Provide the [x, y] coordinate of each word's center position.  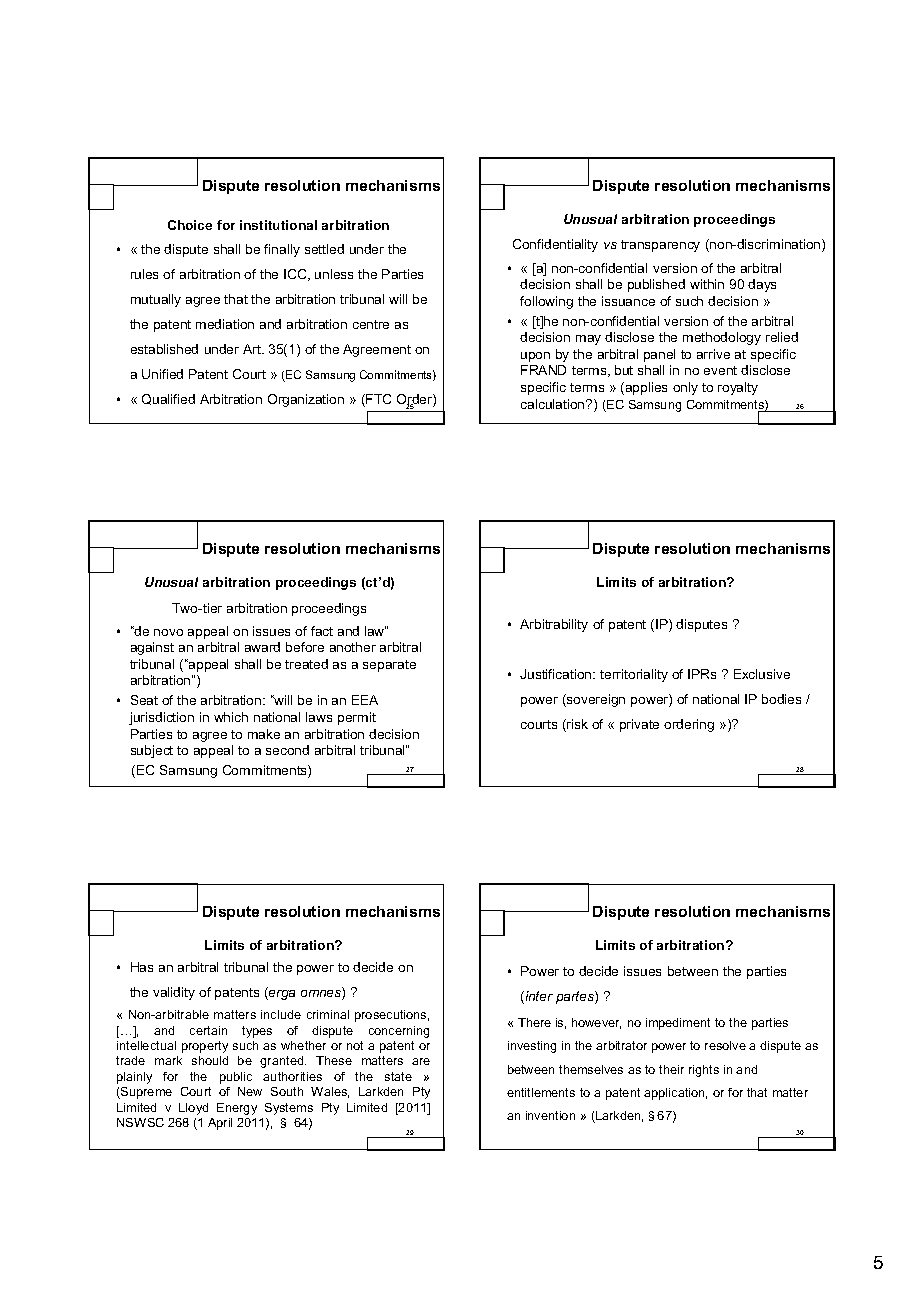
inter [538, 997]
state [398, 1076]
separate [389, 666]
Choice [190, 225]
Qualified [168, 399]
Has [142, 967]
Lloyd [193, 1109]
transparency [660, 246]
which [231, 717]
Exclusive [762, 674]
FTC [378, 399]
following [546, 302]
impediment [678, 1024]
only [685, 388]
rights [704, 1071]
